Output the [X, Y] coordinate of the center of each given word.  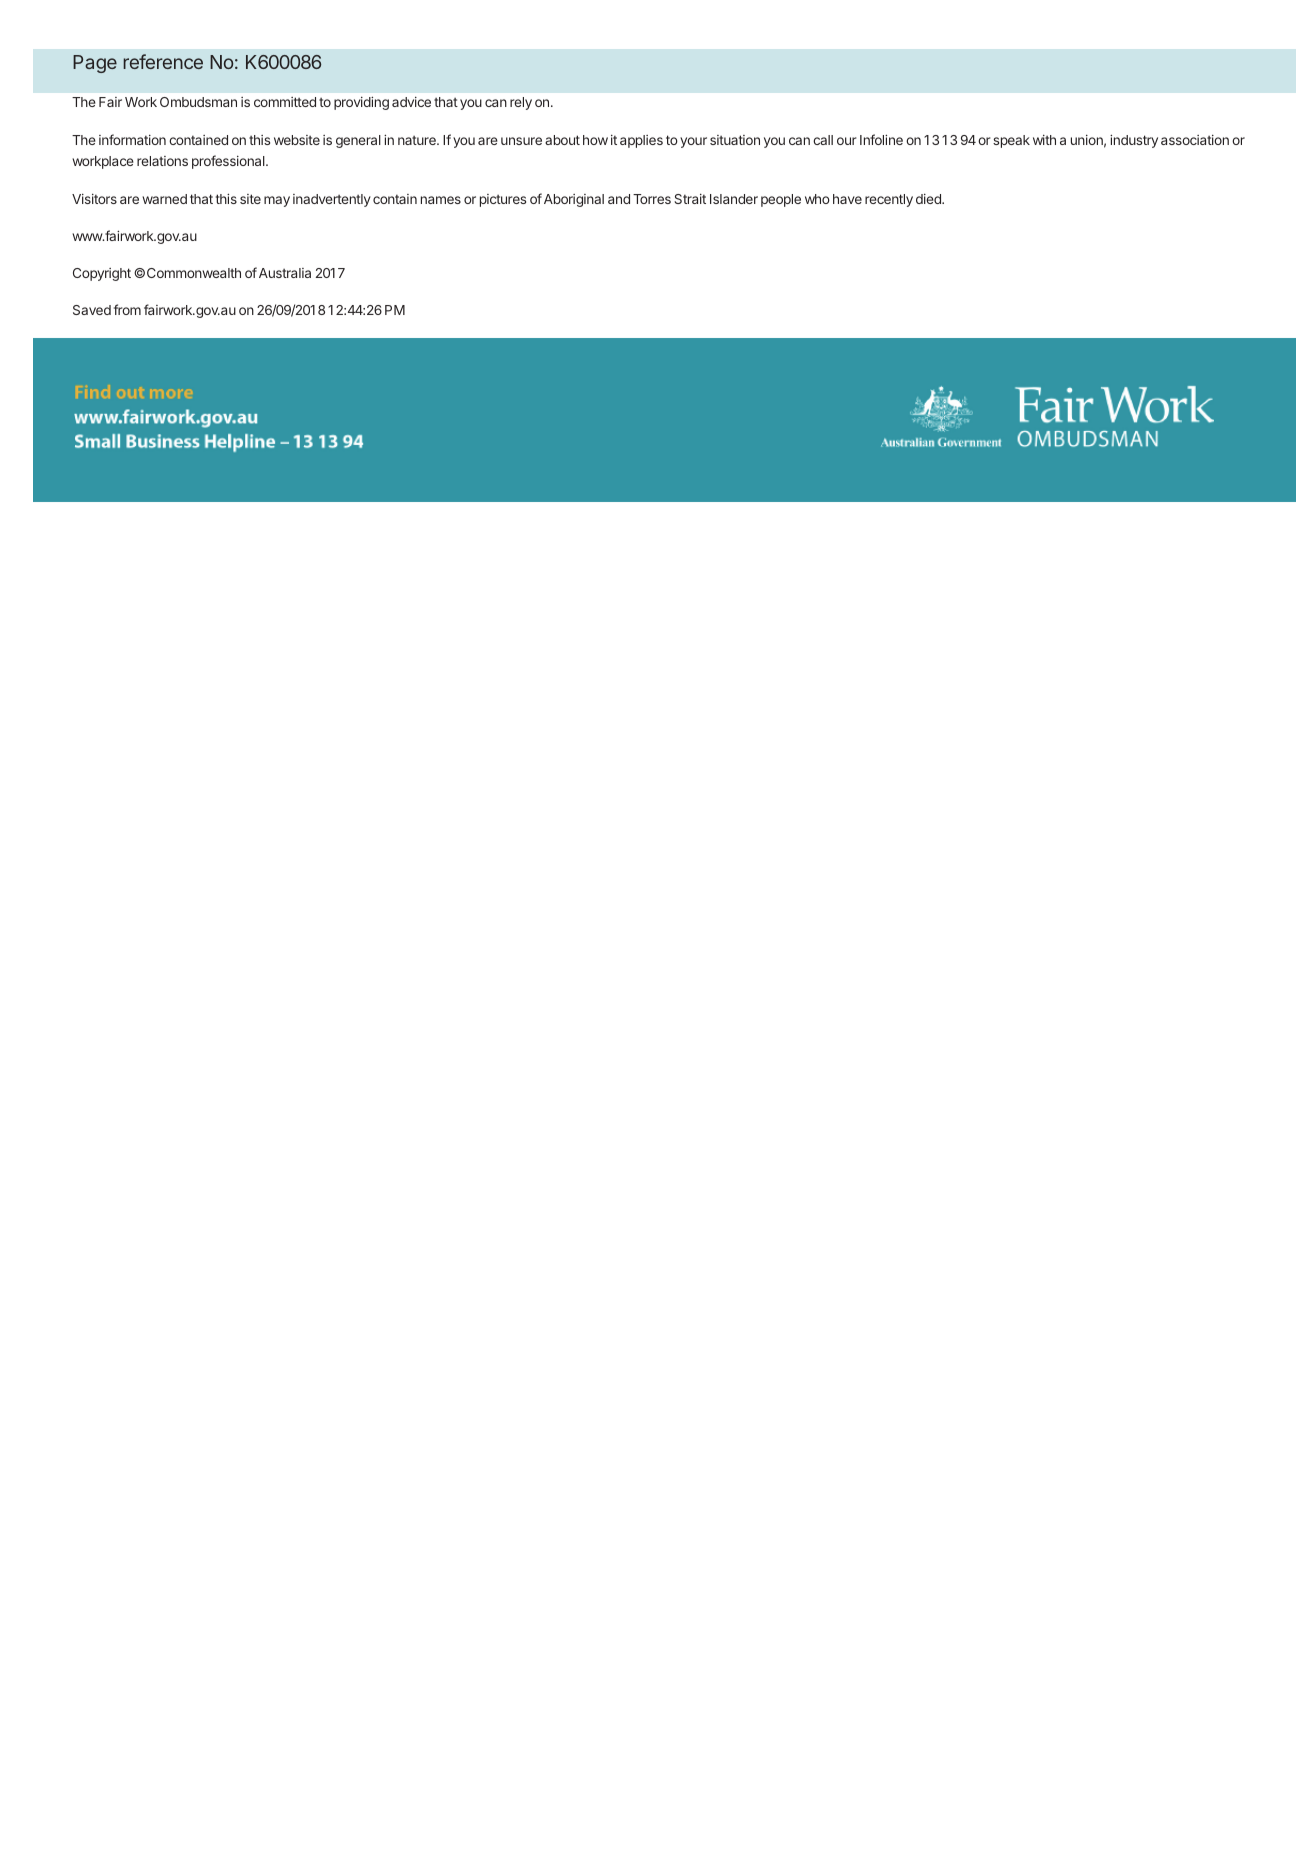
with [1044, 140]
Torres [652, 199]
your [693, 142]
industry [1134, 141]
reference [163, 61]
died [929, 199]
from [127, 309]
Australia [285, 273]
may [277, 201]
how [595, 140]
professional [229, 162]
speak [1011, 141]
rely [521, 103]
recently [889, 200]
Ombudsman [198, 102]
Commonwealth [194, 273]
